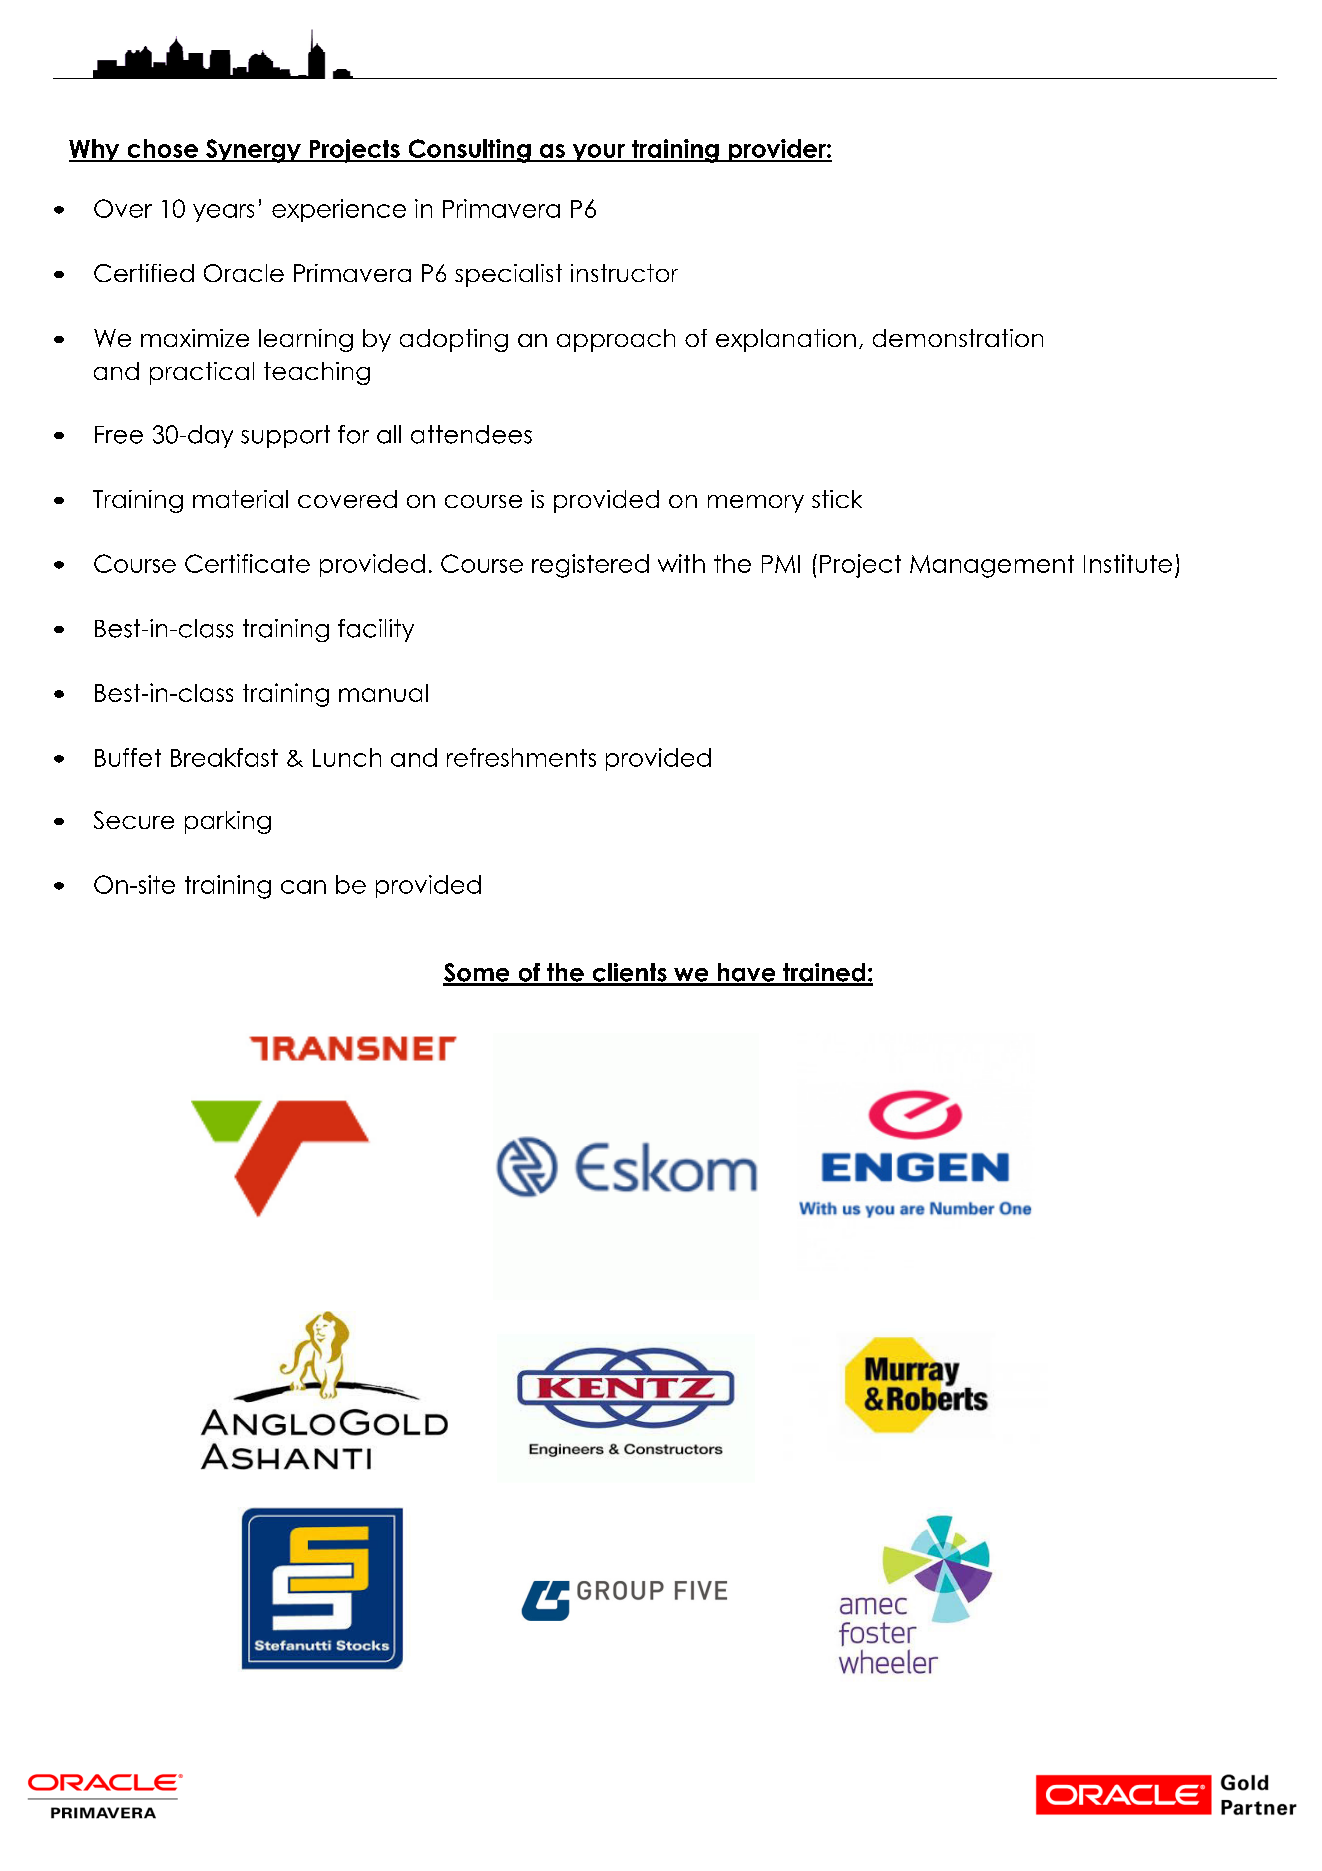 This screenshot has height=1871, width=1322. Describe the element at coordinates (195, 338) in the screenshot. I see `maximize` at that location.
